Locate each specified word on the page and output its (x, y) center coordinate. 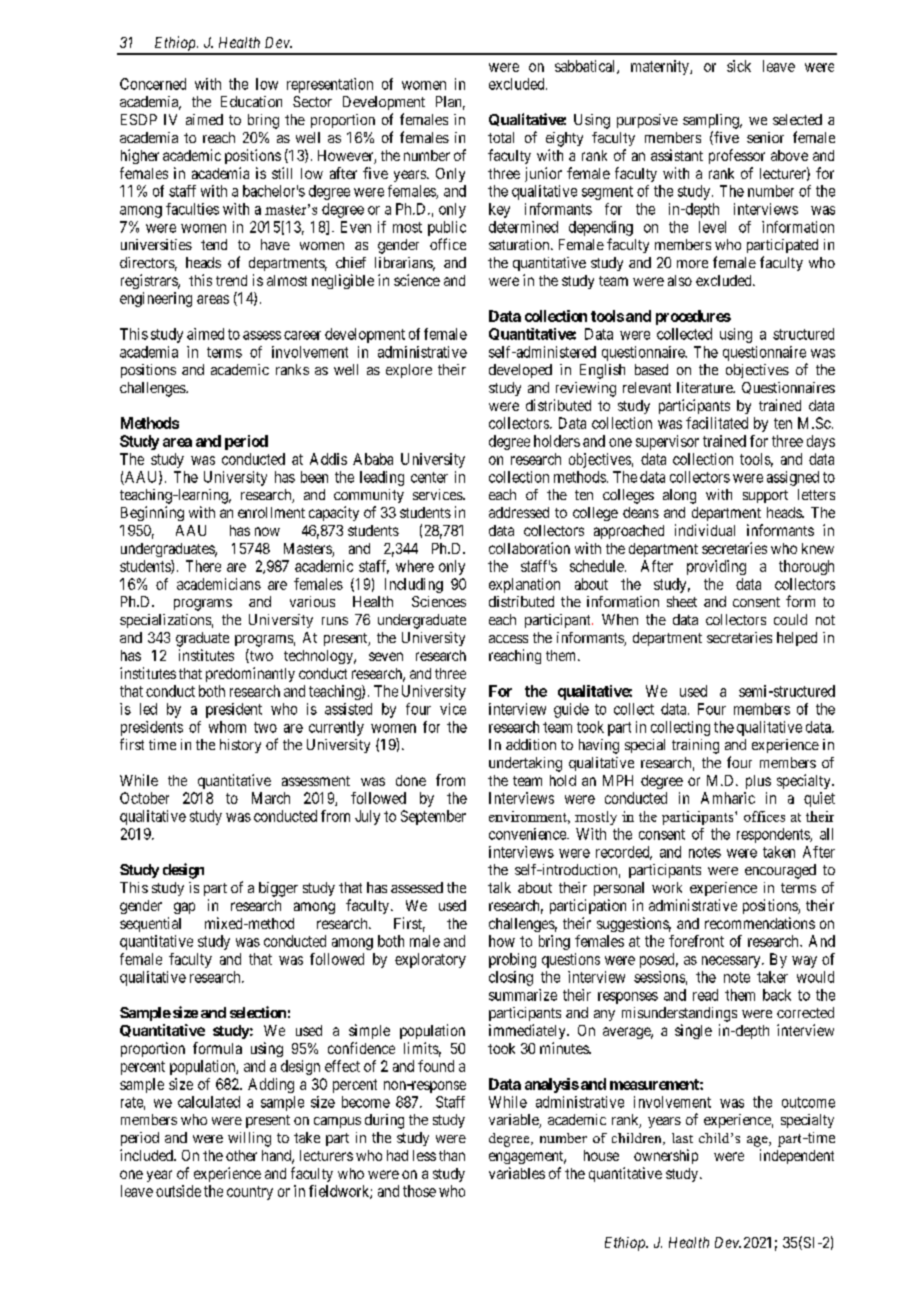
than (452, 1155)
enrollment (271, 512)
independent (797, 1156)
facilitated (717, 423)
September (433, 817)
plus (758, 782)
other (241, 1155)
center (429, 477)
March (271, 798)
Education (251, 101)
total (501, 137)
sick (739, 66)
